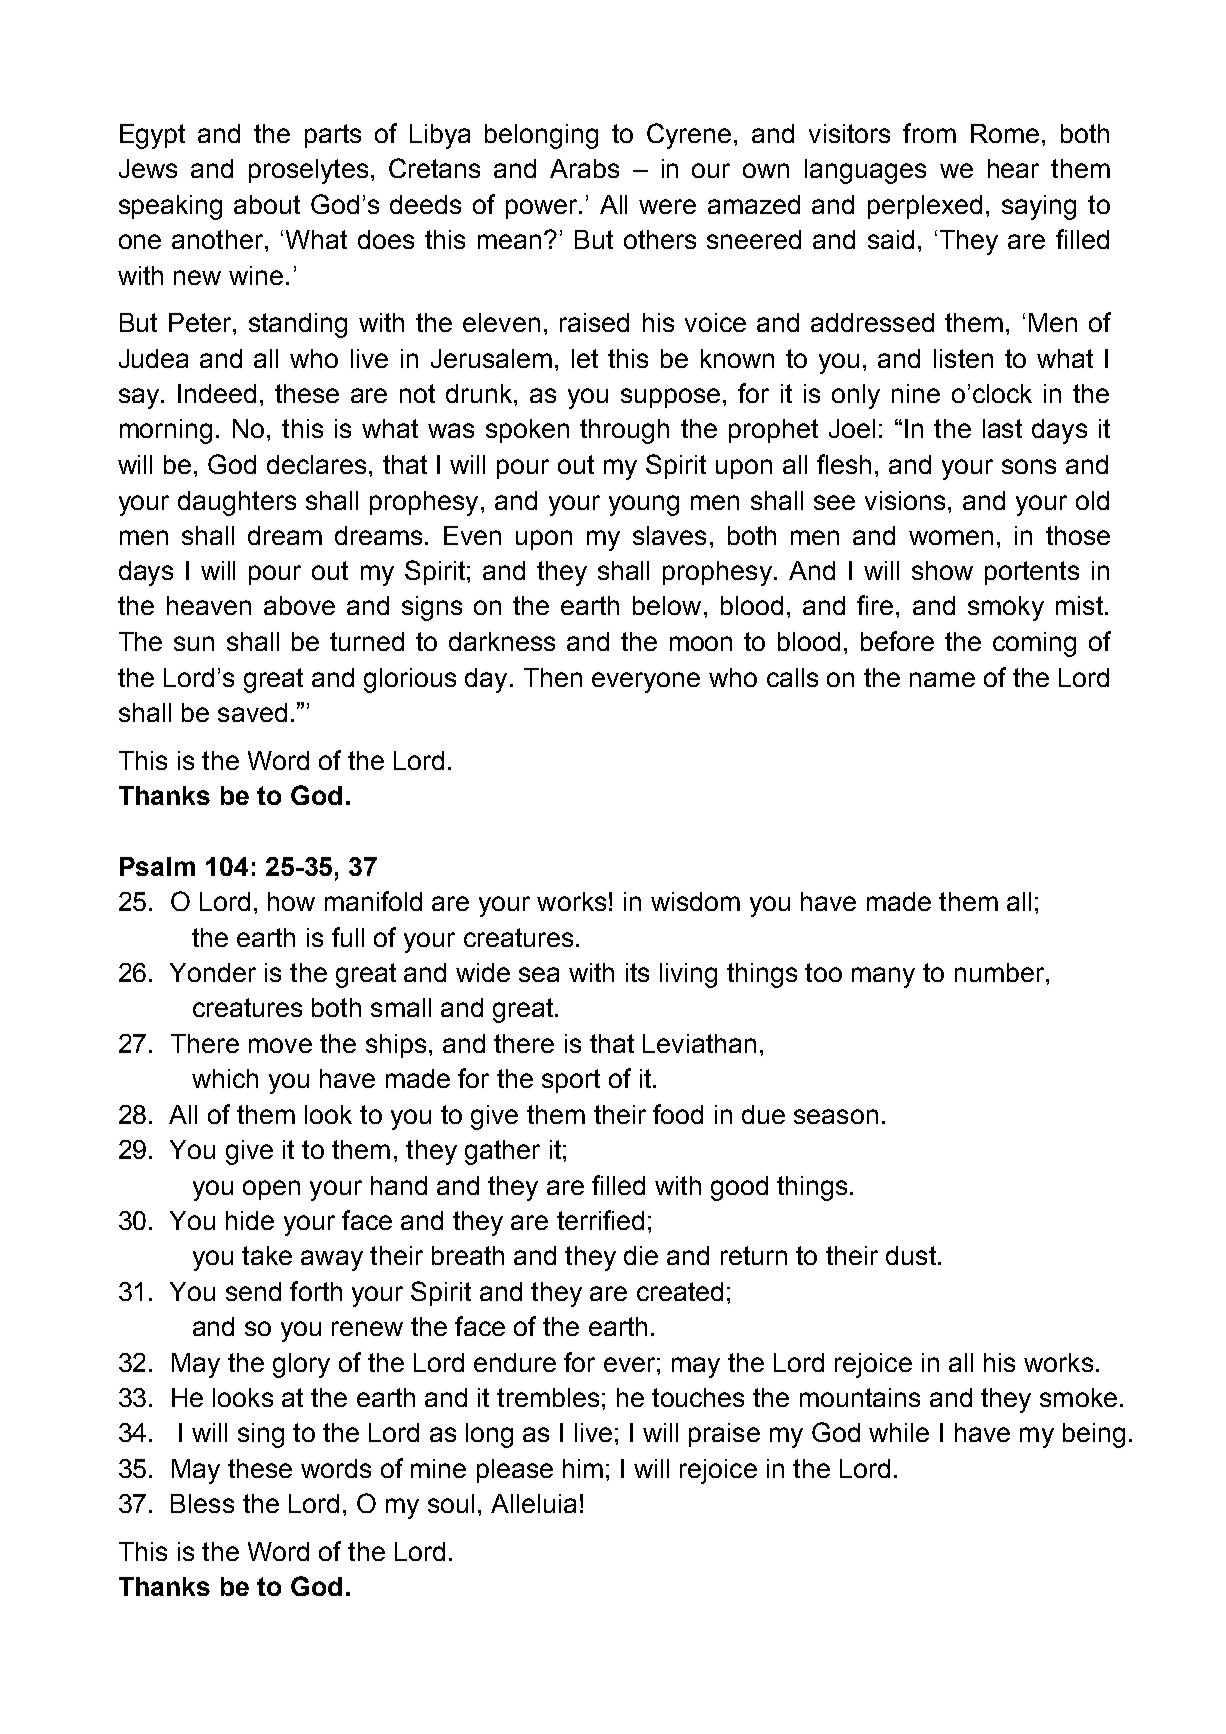 The image size is (1226, 1734). Describe the element at coordinates (584, 168) in the image. I see `Arabs` at that location.
